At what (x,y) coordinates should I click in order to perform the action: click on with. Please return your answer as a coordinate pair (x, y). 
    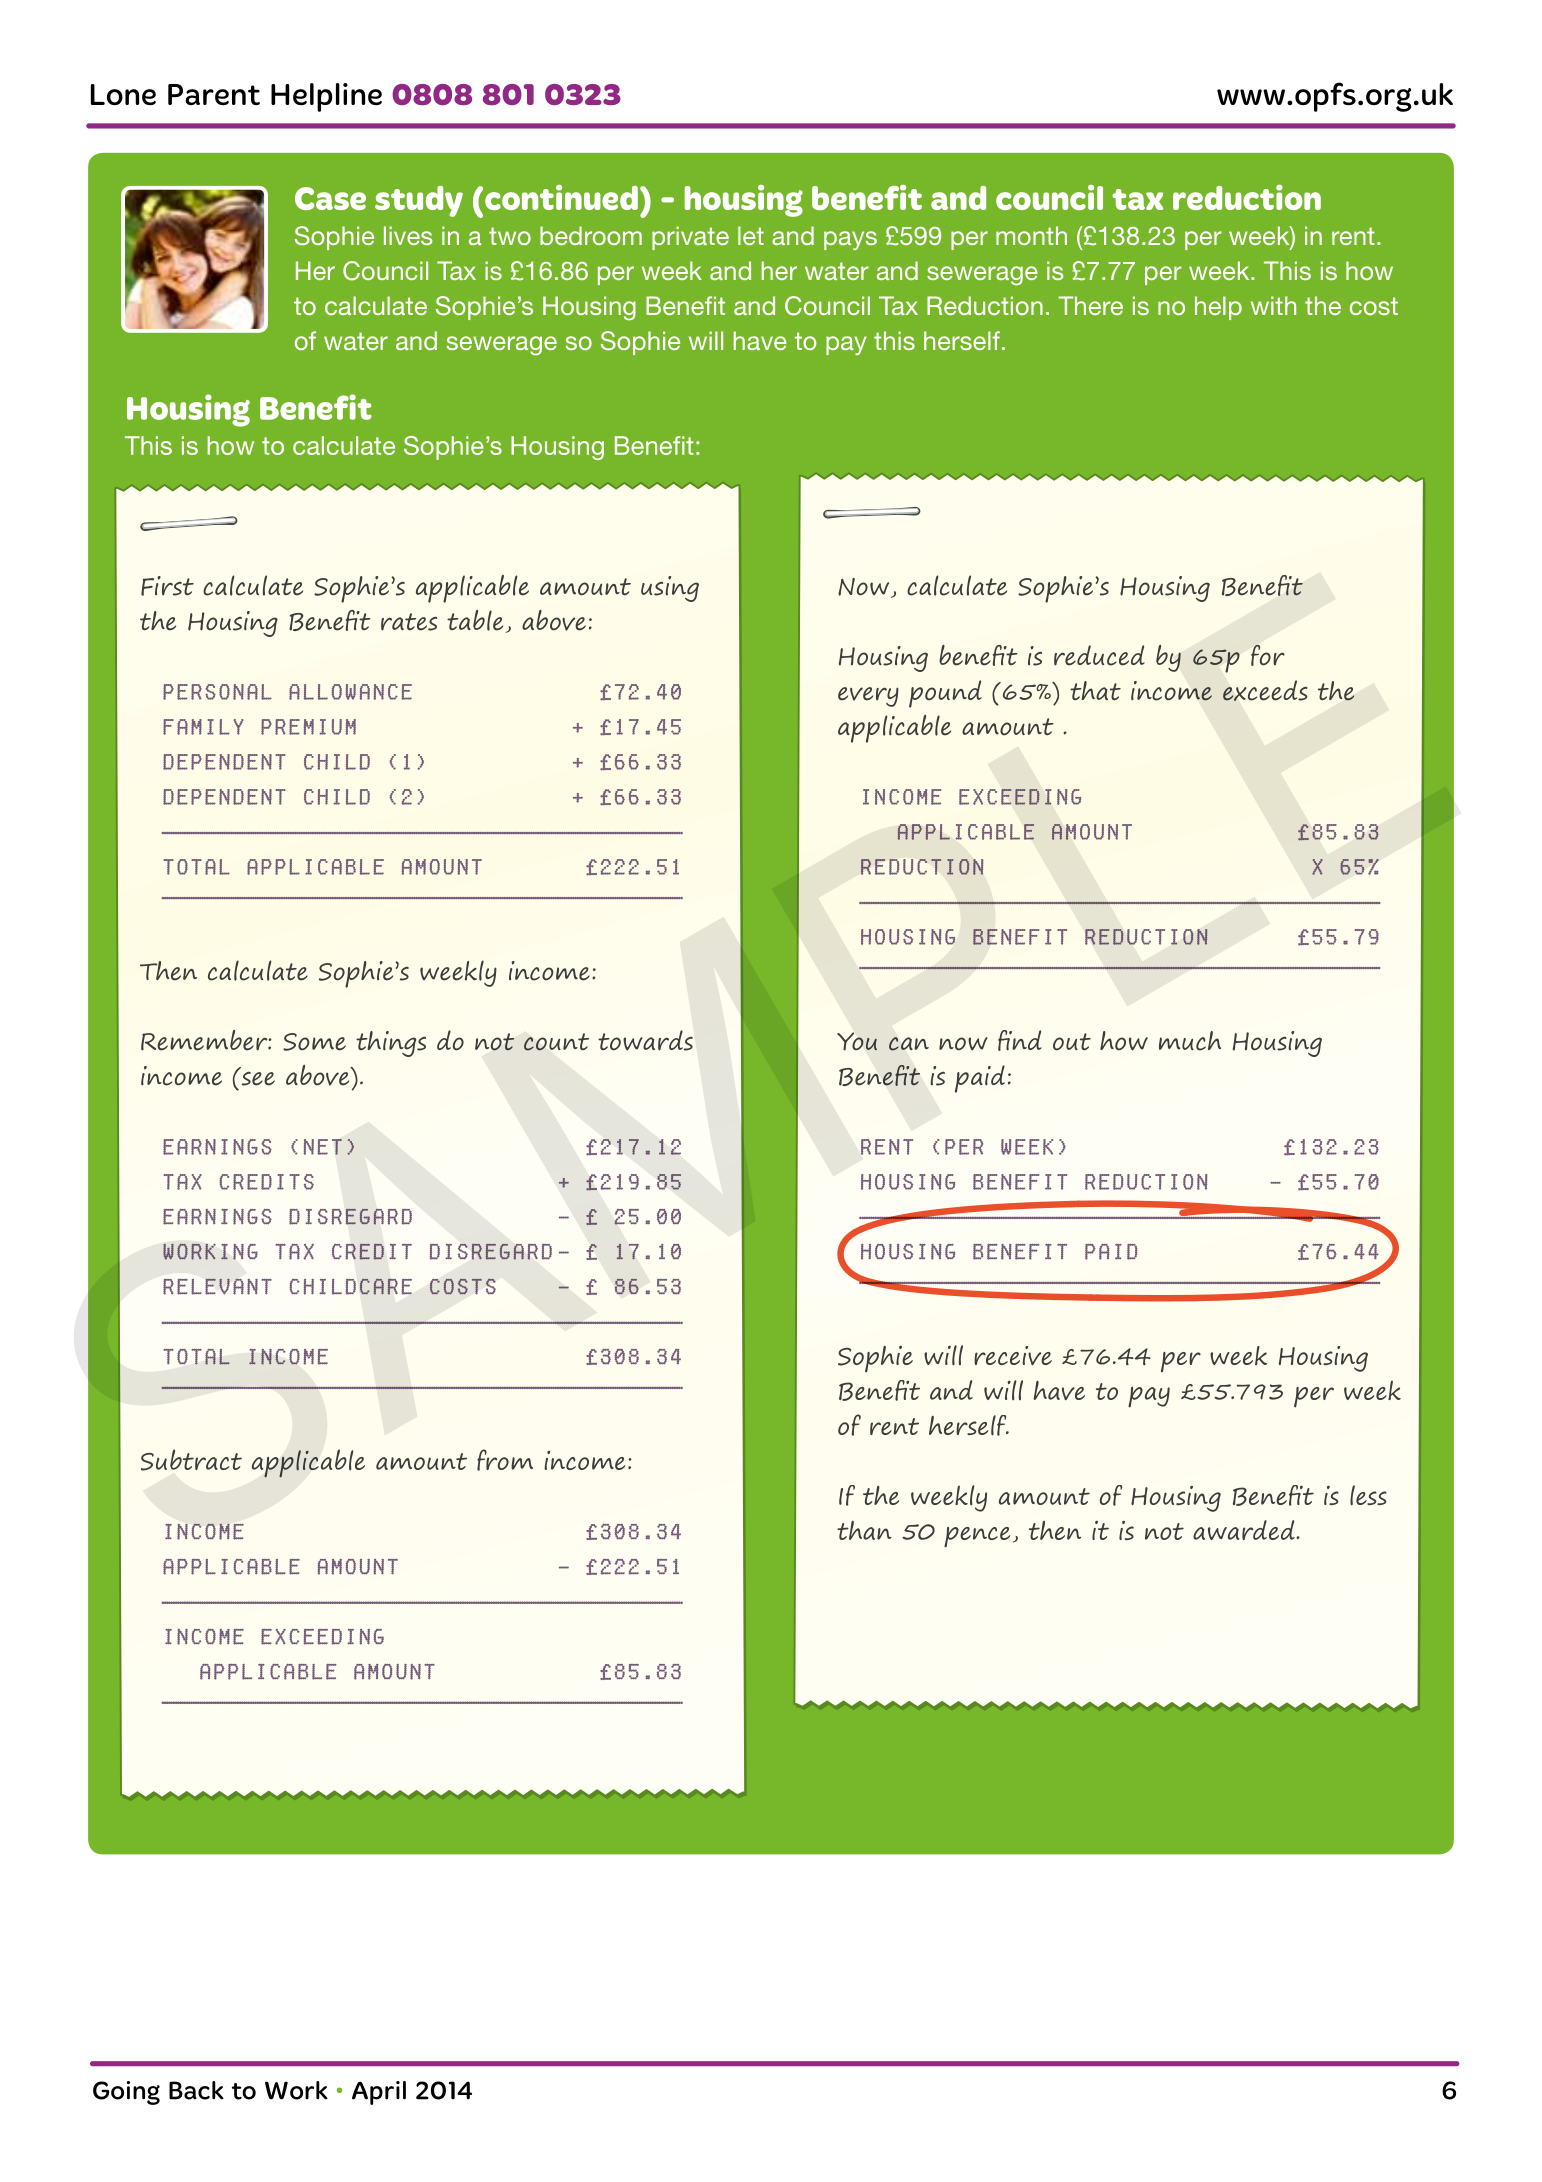
    Looking at the image, I should click on (1273, 305).
